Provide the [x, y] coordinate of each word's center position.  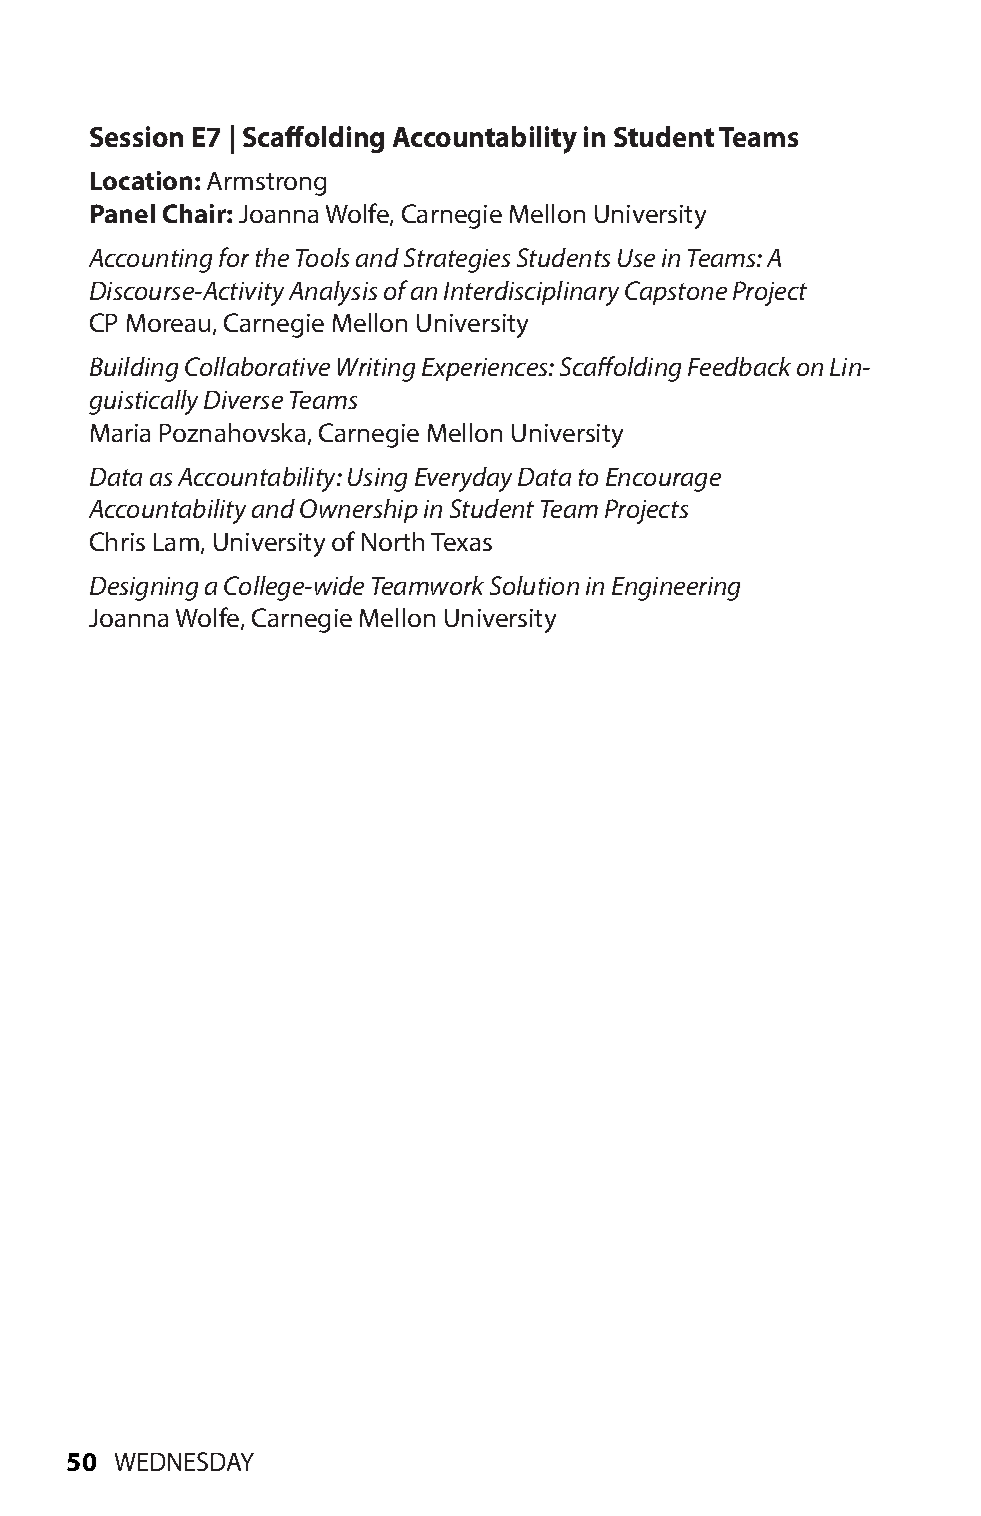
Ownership [359, 511]
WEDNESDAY [184, 1461]
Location [141, 180]
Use [636, 258]
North [393, 541]
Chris [117, 541]
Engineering [676, 589]
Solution [534, 585]
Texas [461, 542]
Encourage [663, 480]
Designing [144, 589]
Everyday [463, 479]
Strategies [457, 260]
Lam [176, 542]
